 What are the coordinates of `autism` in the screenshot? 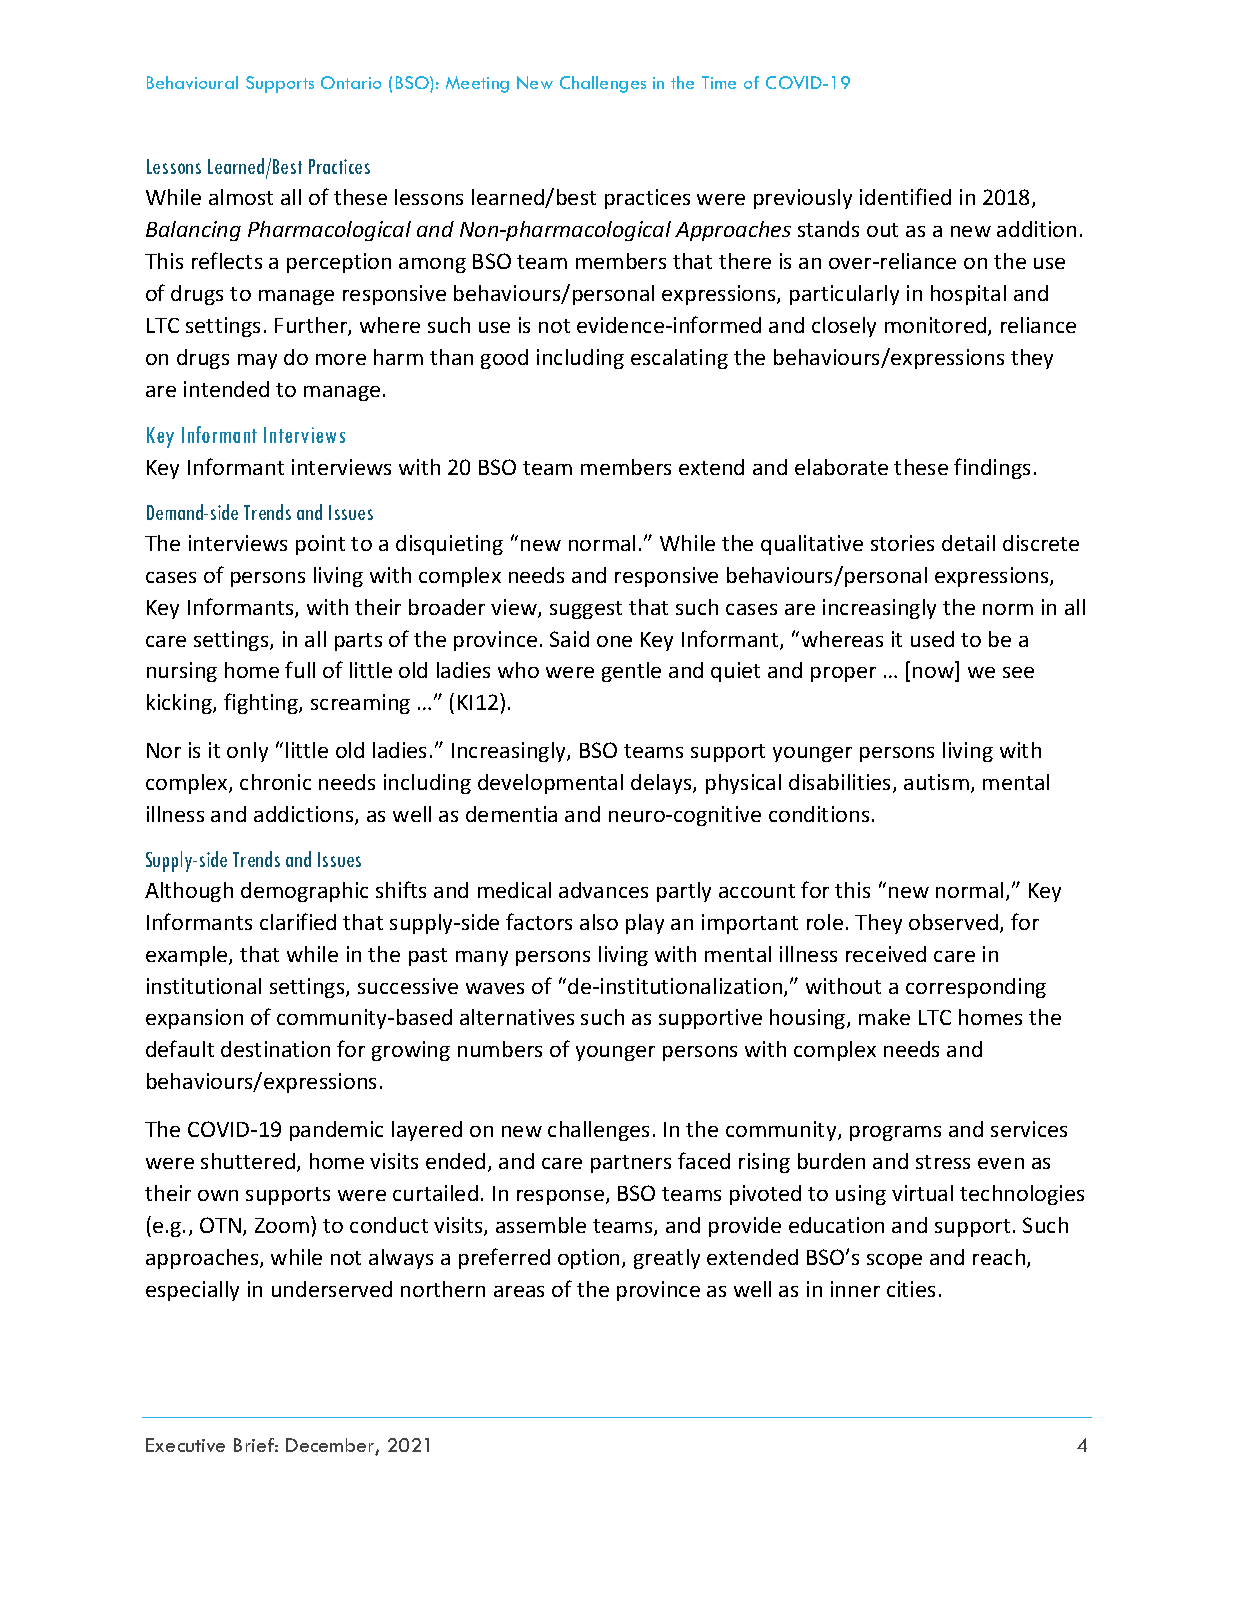 It's located at (936, 782).
